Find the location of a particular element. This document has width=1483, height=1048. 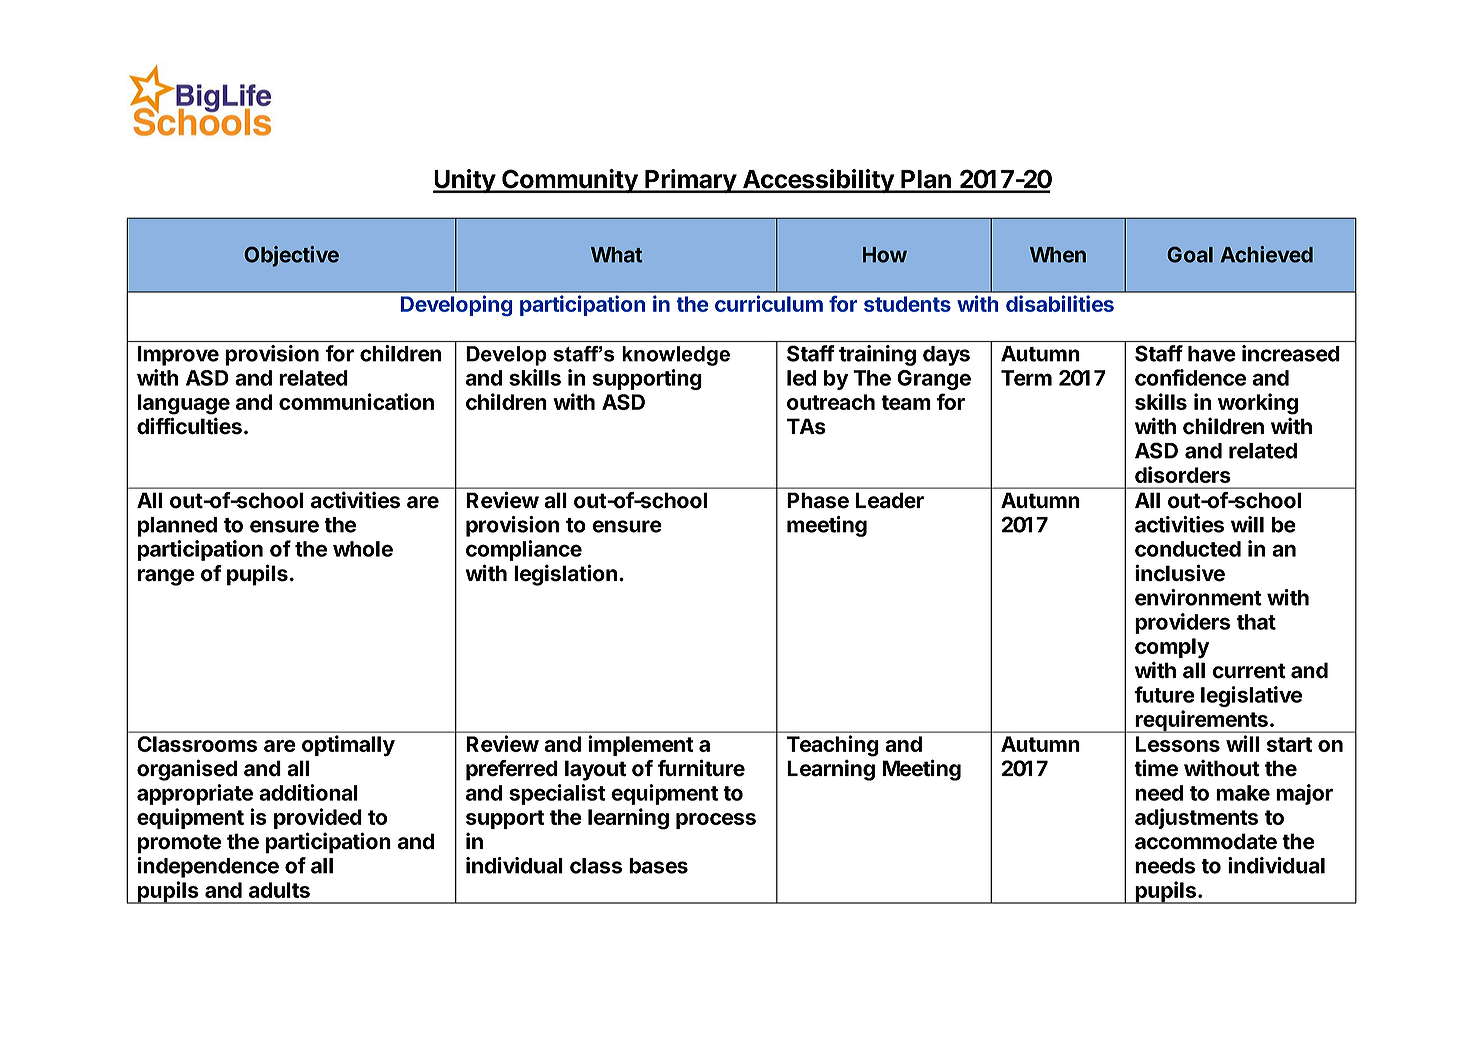

Primary is located at coordinates (690, 181).
